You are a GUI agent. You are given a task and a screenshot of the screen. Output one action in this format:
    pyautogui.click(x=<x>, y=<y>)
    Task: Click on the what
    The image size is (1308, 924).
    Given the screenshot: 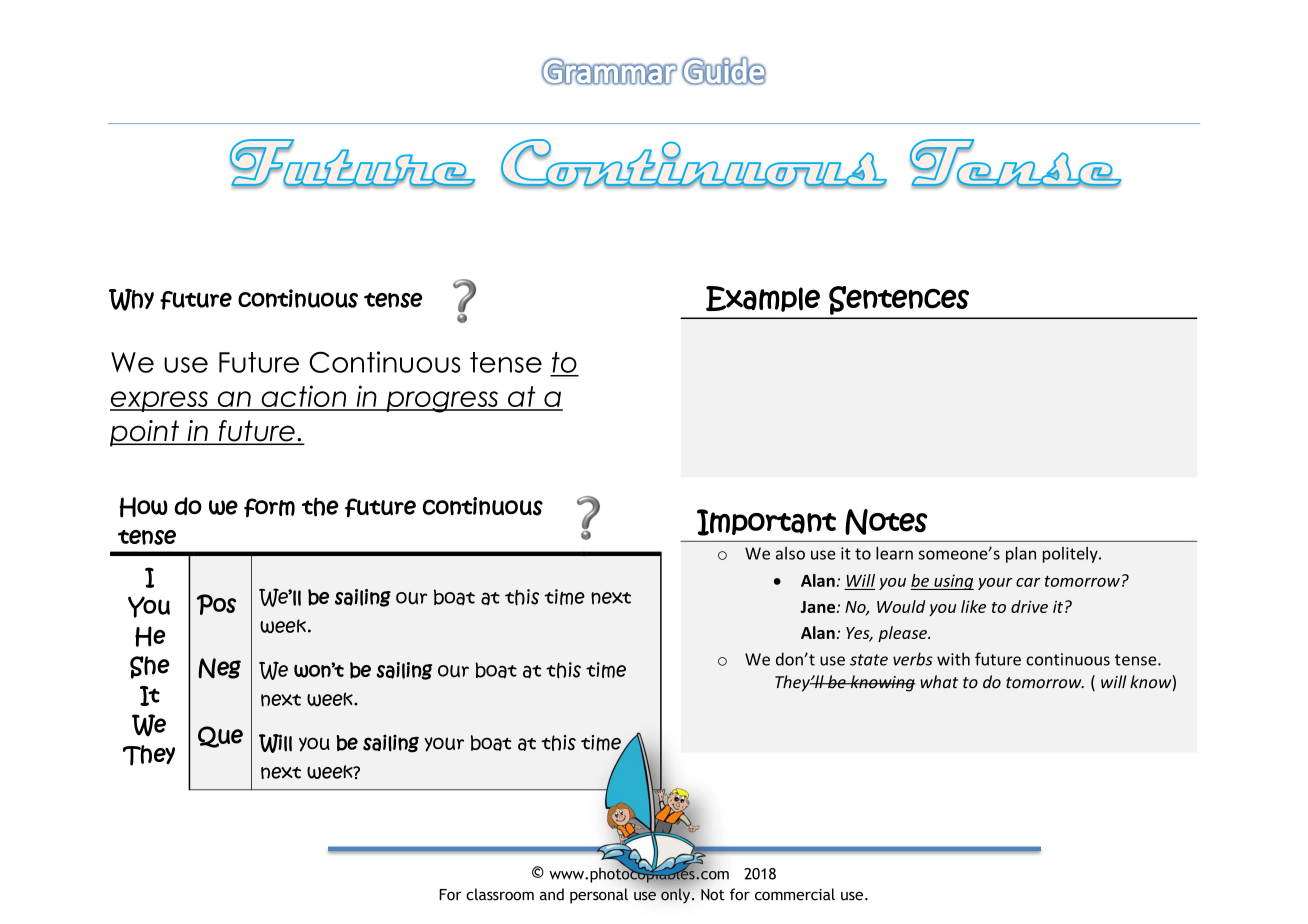 What is the action you would take?
    pyautogui.click(x=939, y=682)
